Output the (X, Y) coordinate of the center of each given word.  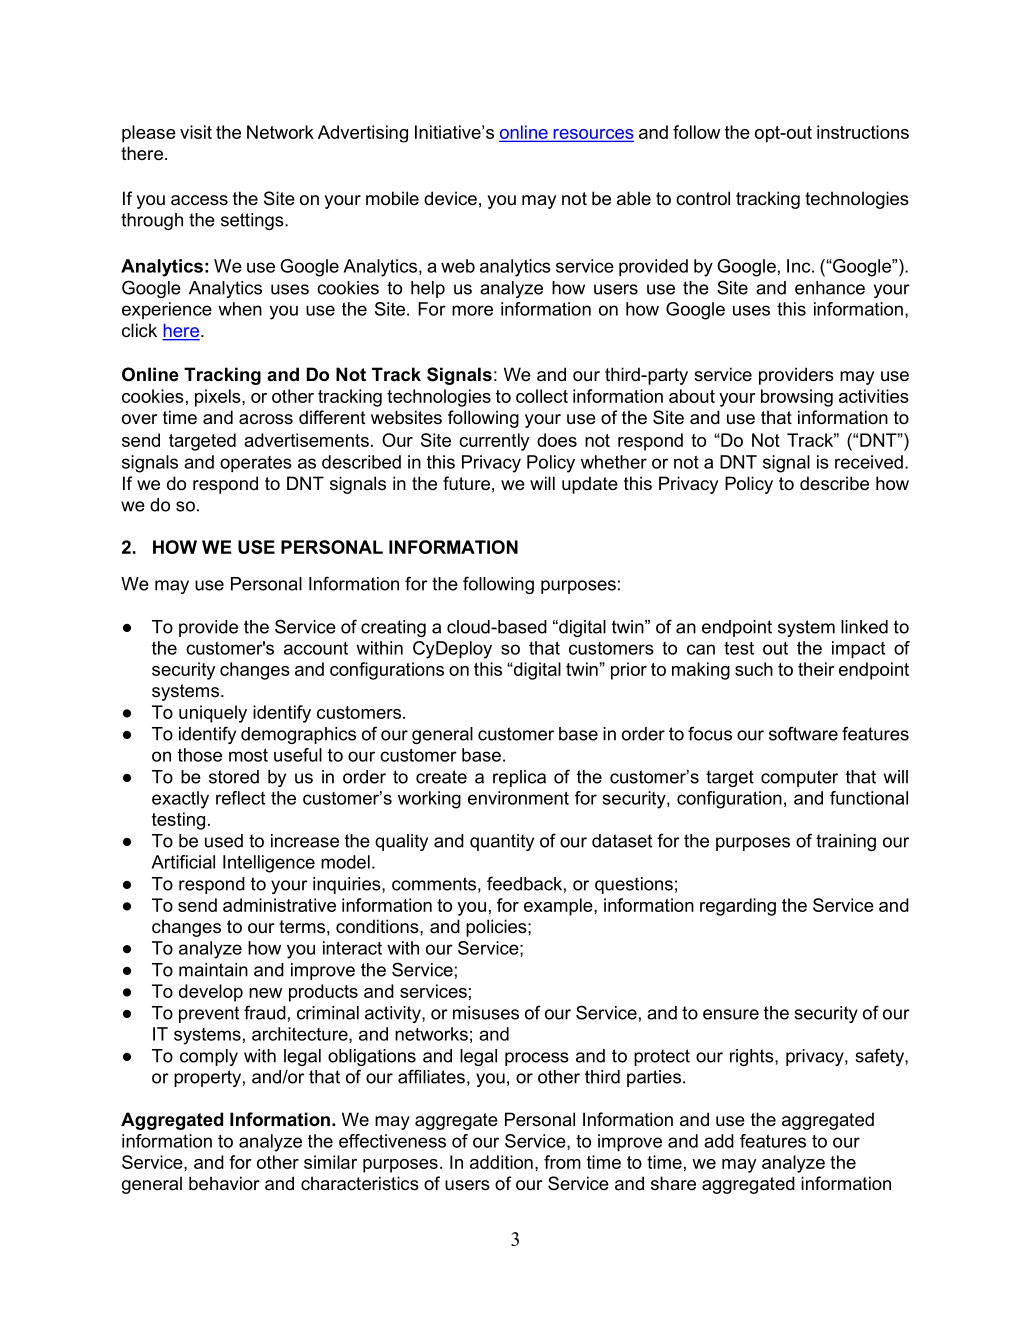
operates (256, 464)
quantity (502, 842)
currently (494, 442)
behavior (224, 1183)
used (224, 841)
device (450, 198)
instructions (863, 132)
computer (799, 778)
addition (501, 1162)
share (673, 1183)
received (869, 462)
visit (196, 132)
